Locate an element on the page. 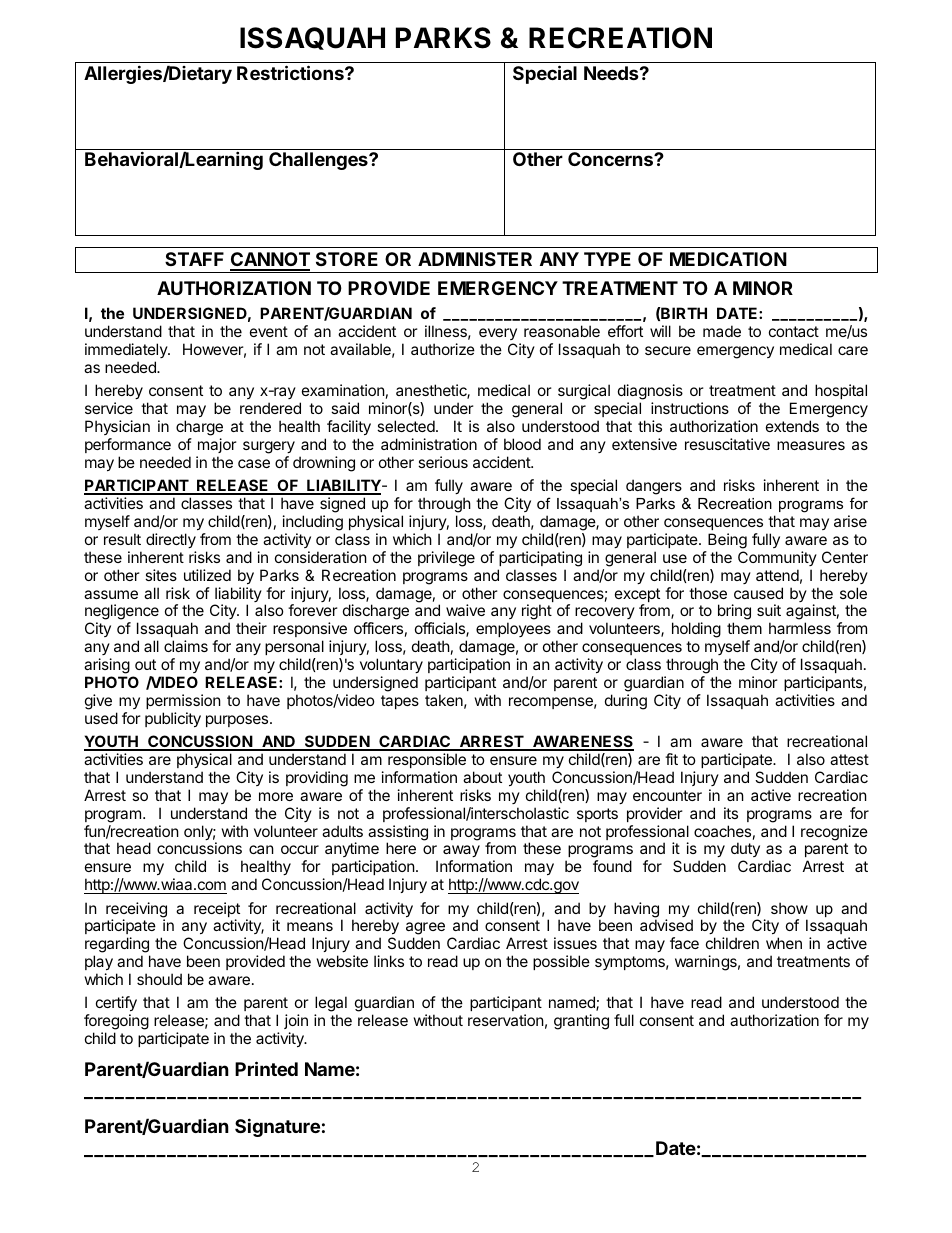 This document has height=1233, width=952. Concerns is located at coordinates (611, 159).
